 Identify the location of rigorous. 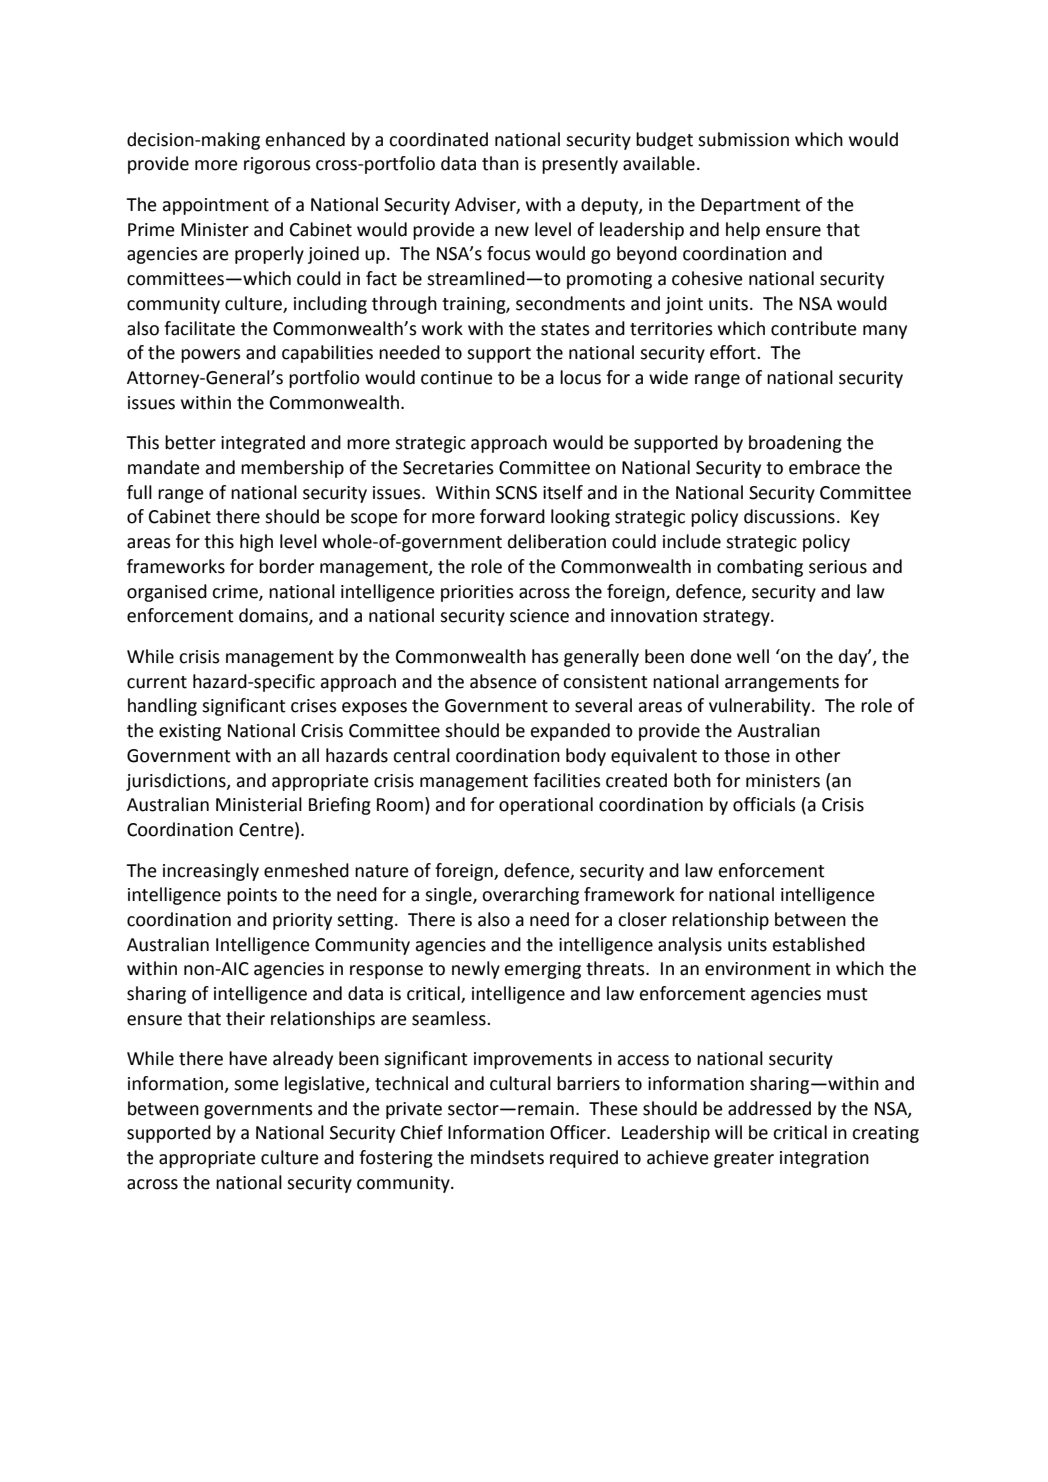
(277, 165).
